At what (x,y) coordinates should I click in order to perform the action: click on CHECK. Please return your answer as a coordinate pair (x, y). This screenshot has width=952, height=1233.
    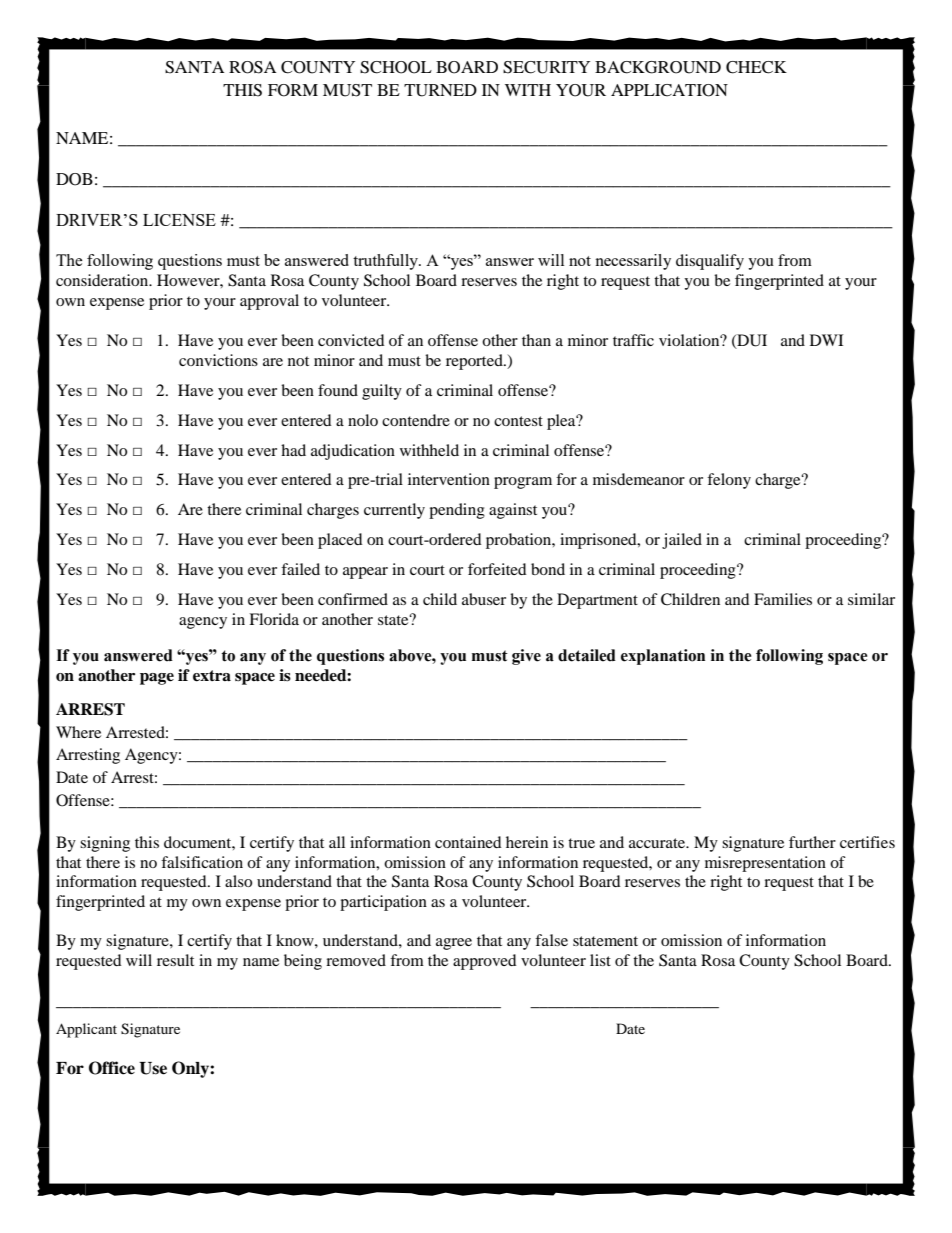
    Looking at the image, I should click on (756, 67).
